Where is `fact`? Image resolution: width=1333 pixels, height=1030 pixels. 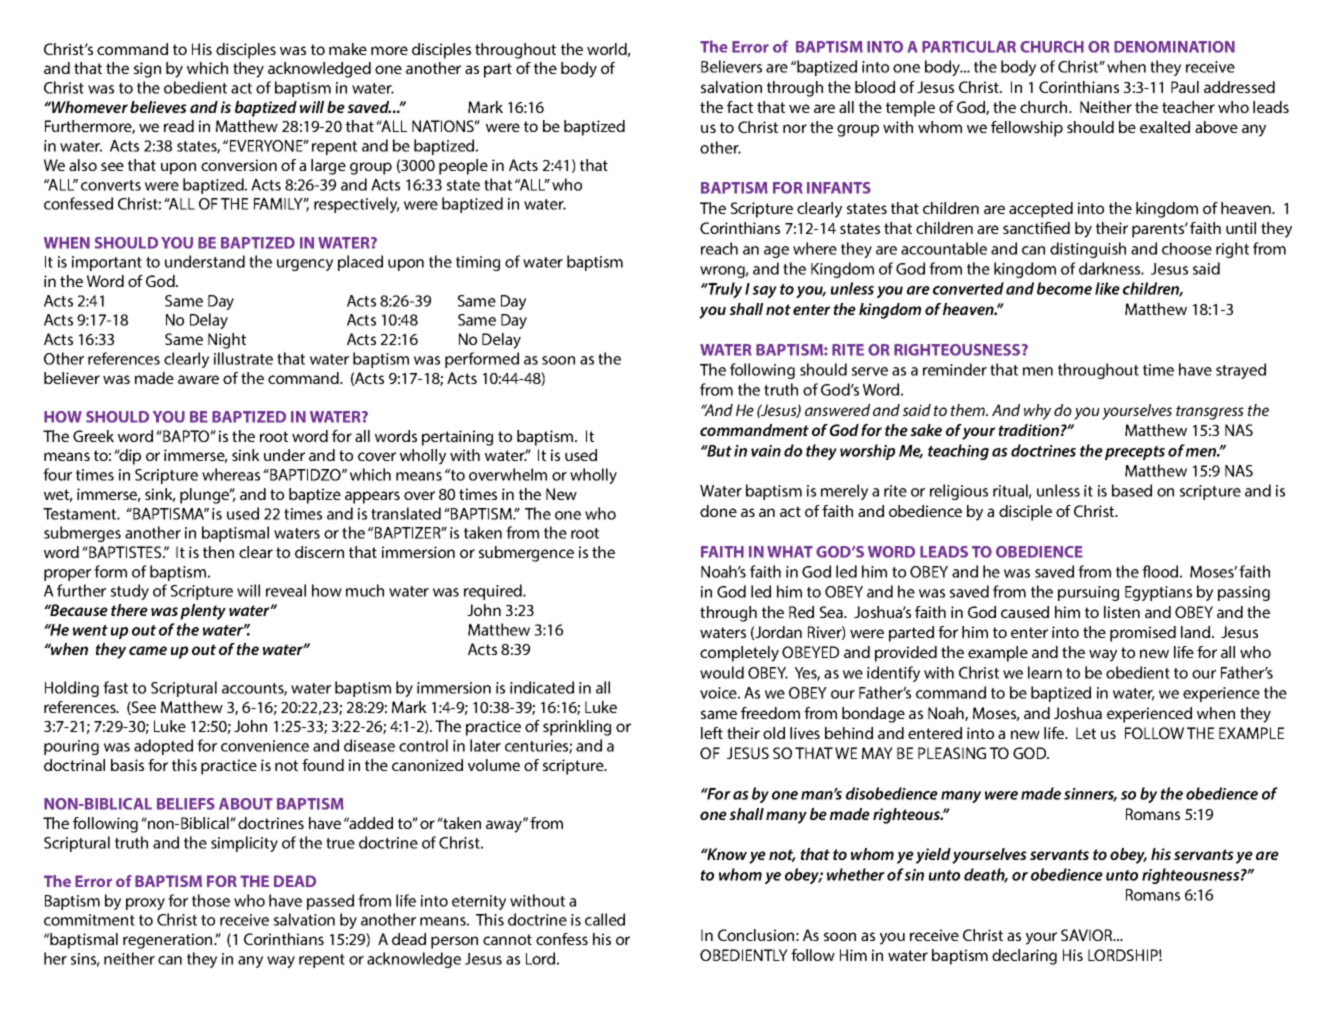
fact is located at coordinates (740, 107).
